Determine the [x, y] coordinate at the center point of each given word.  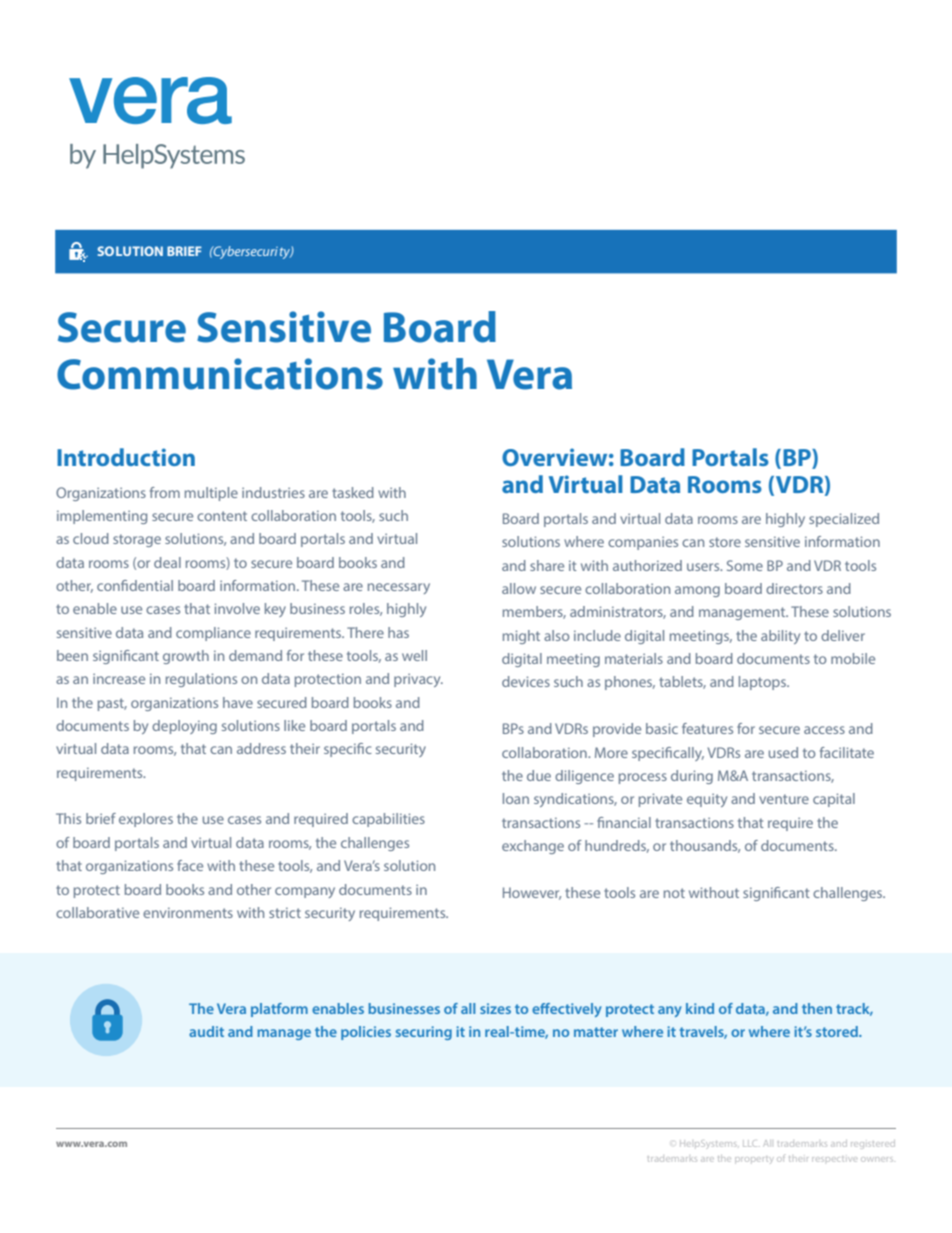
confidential [135, 585]
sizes [495, 1008]
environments [188, 913]
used [783, 752]
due [539, 775]
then [817, 1008]
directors [794, 588]
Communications [220, 374]
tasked [353, 492]
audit [206, 1031]
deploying [184, 727]
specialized [844, 520]
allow [519, 588]
